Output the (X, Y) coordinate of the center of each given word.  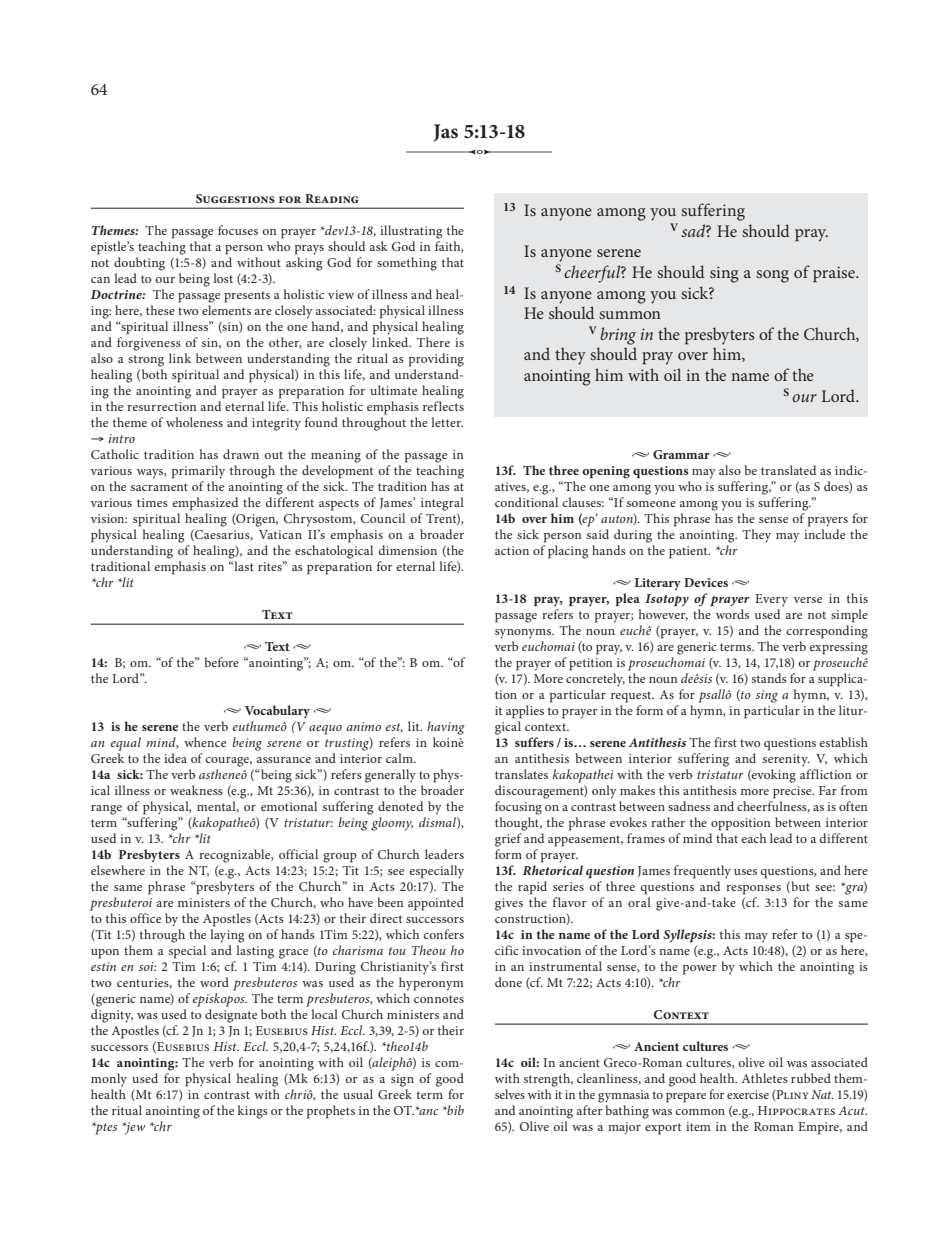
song (772, 276)
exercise (748, 1094)
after (590, 1108)
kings (252, 1112)
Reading (331, 198)
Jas (446, 132)
